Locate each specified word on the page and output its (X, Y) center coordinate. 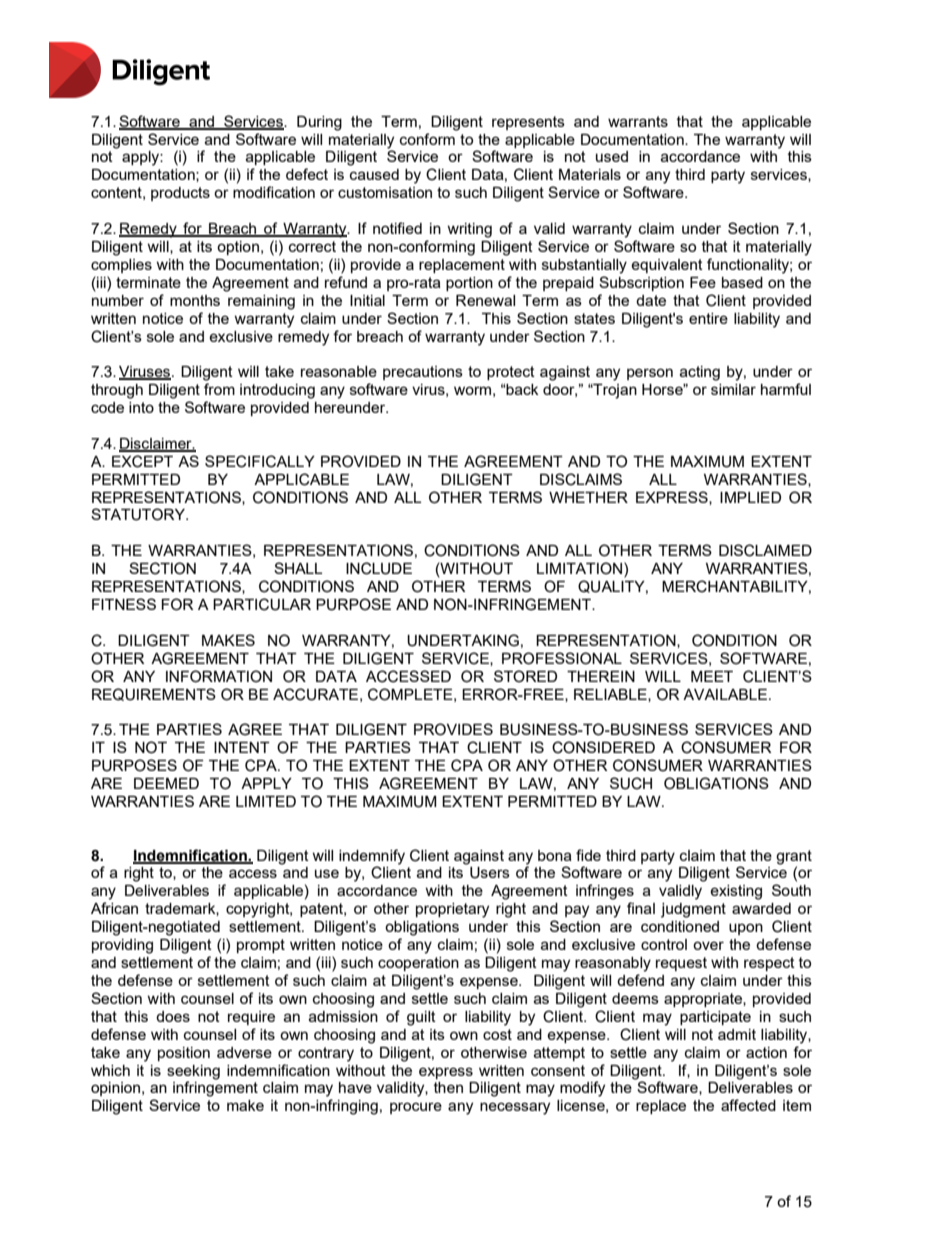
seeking (193, 1072)
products (180, 194)
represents (528, 123)
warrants (638, 121)
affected (748, 1105)
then (448, 1087)
